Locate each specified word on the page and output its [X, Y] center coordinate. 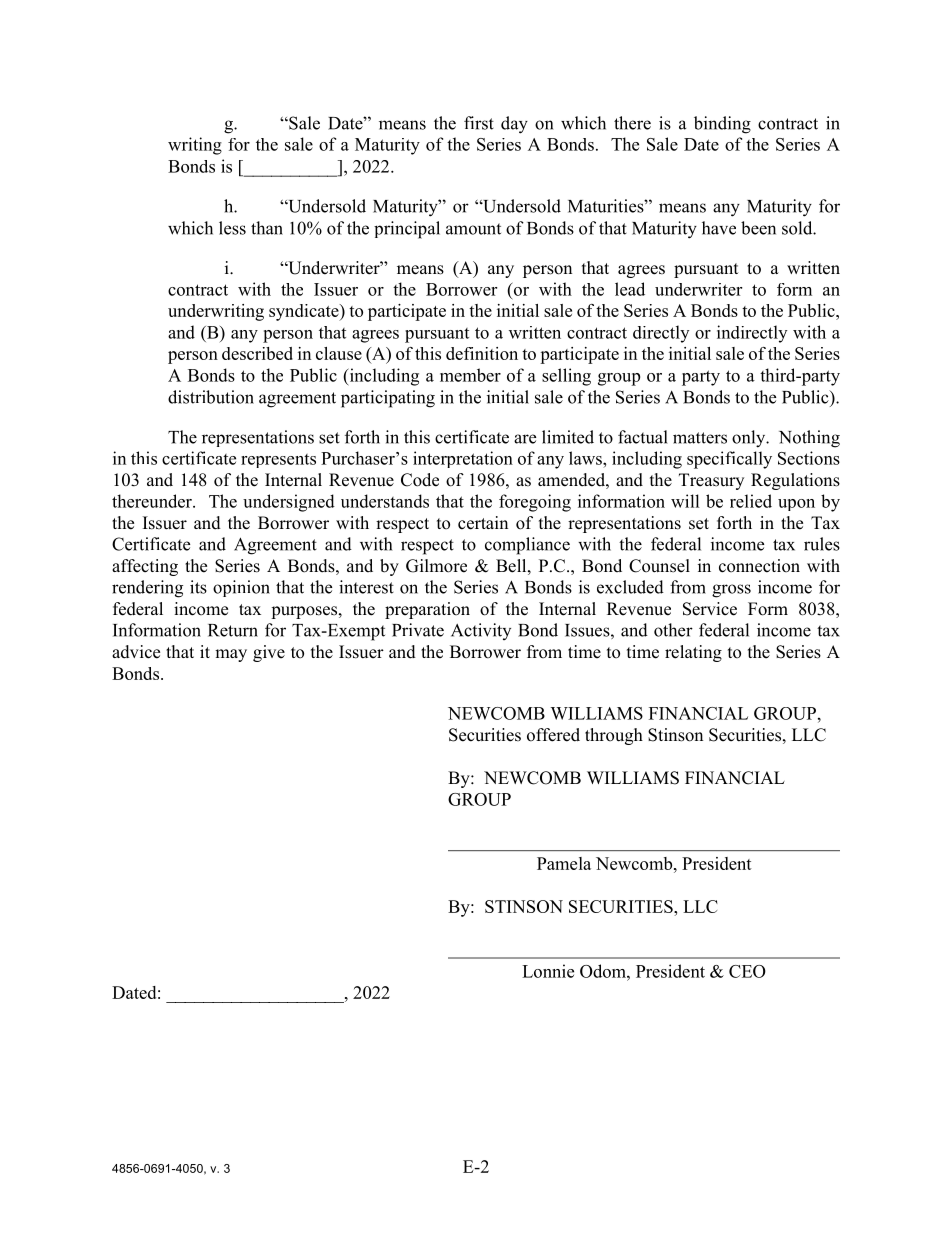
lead [630, 289]
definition [482, 353]
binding [722, 125]
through [614, 736]
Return [233, 630]
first [479, 123]
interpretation [463, 459]
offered [553, 735]
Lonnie [548, 971]
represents [278, 461]
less [232, 228]
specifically [729, 460]
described [257, 353]
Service [710, 609]
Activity [481, 631]
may [231, 655]
